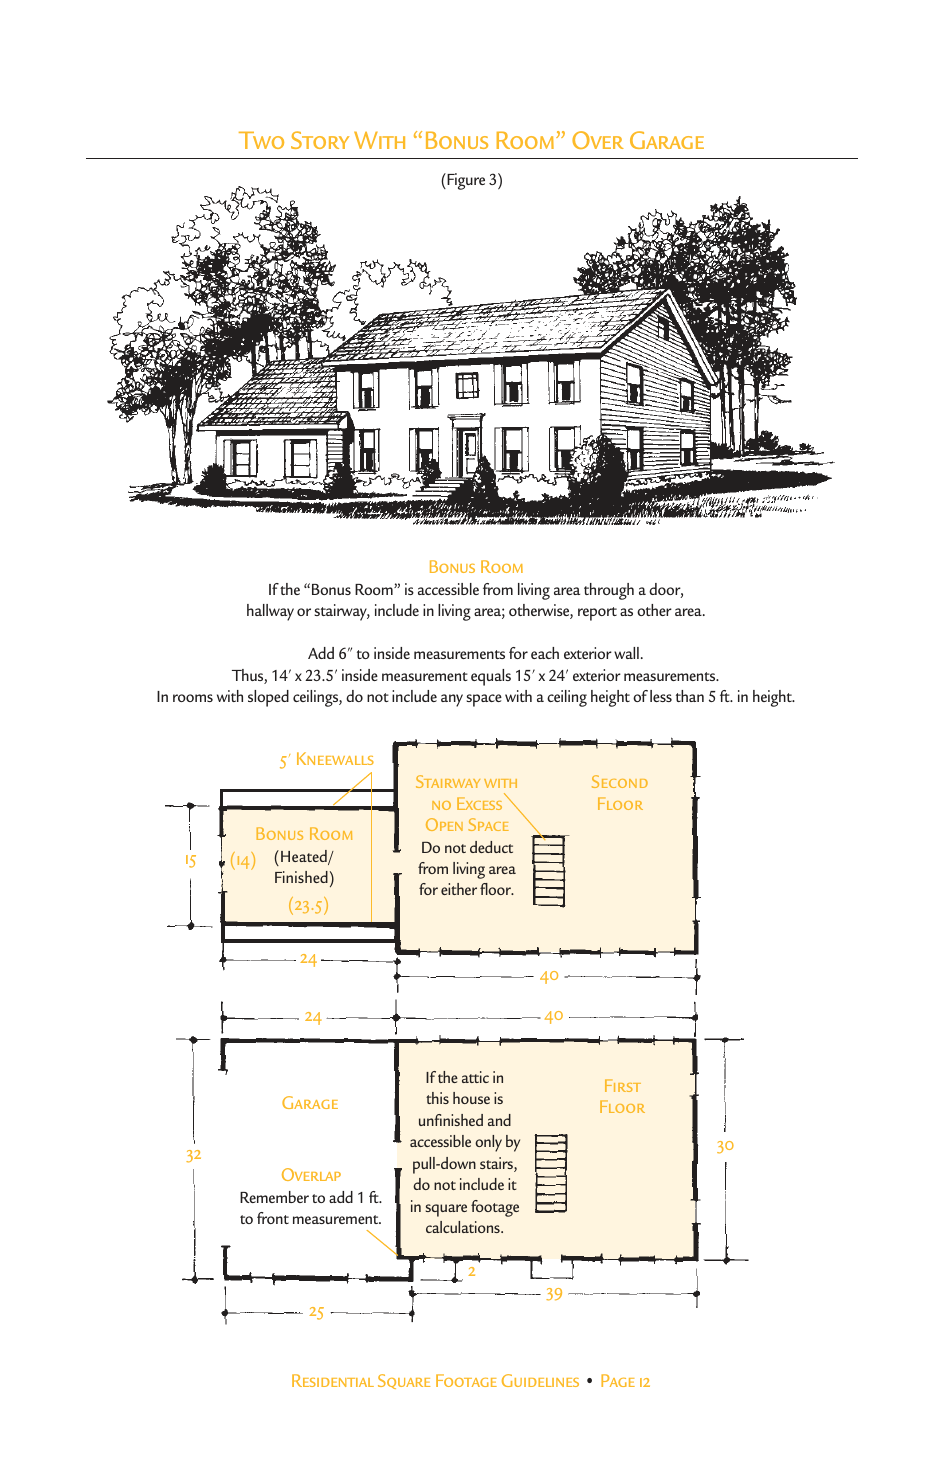 This document has height=1459, width=944. Describe the element at coordinates (320, 140) in the document. I see `Story` at that location.
